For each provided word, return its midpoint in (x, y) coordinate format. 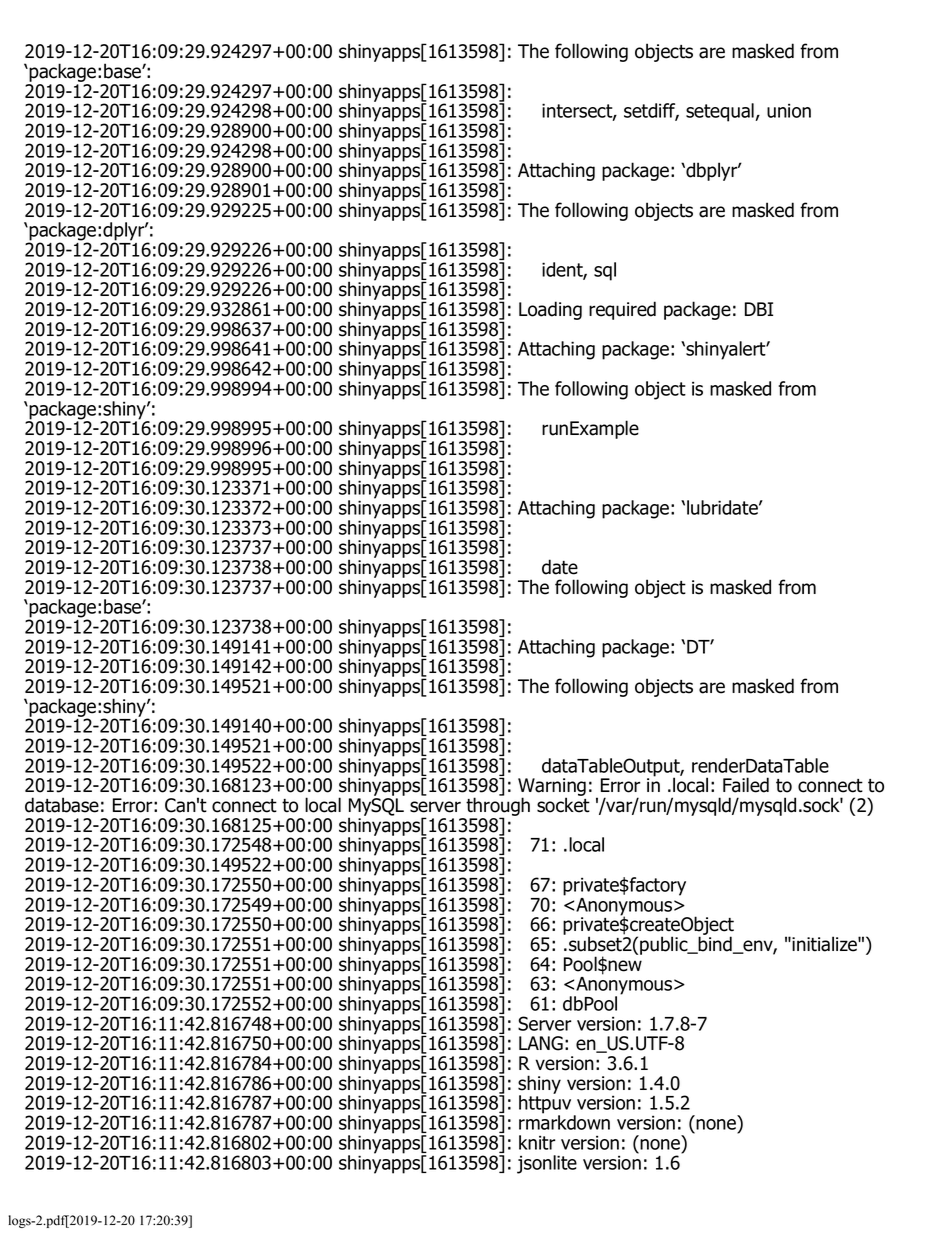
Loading (550, 310)
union (789, 110)
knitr (537, 1142)
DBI (759, 309)
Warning (552, 788)
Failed (746, 785)
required (622, 310)
